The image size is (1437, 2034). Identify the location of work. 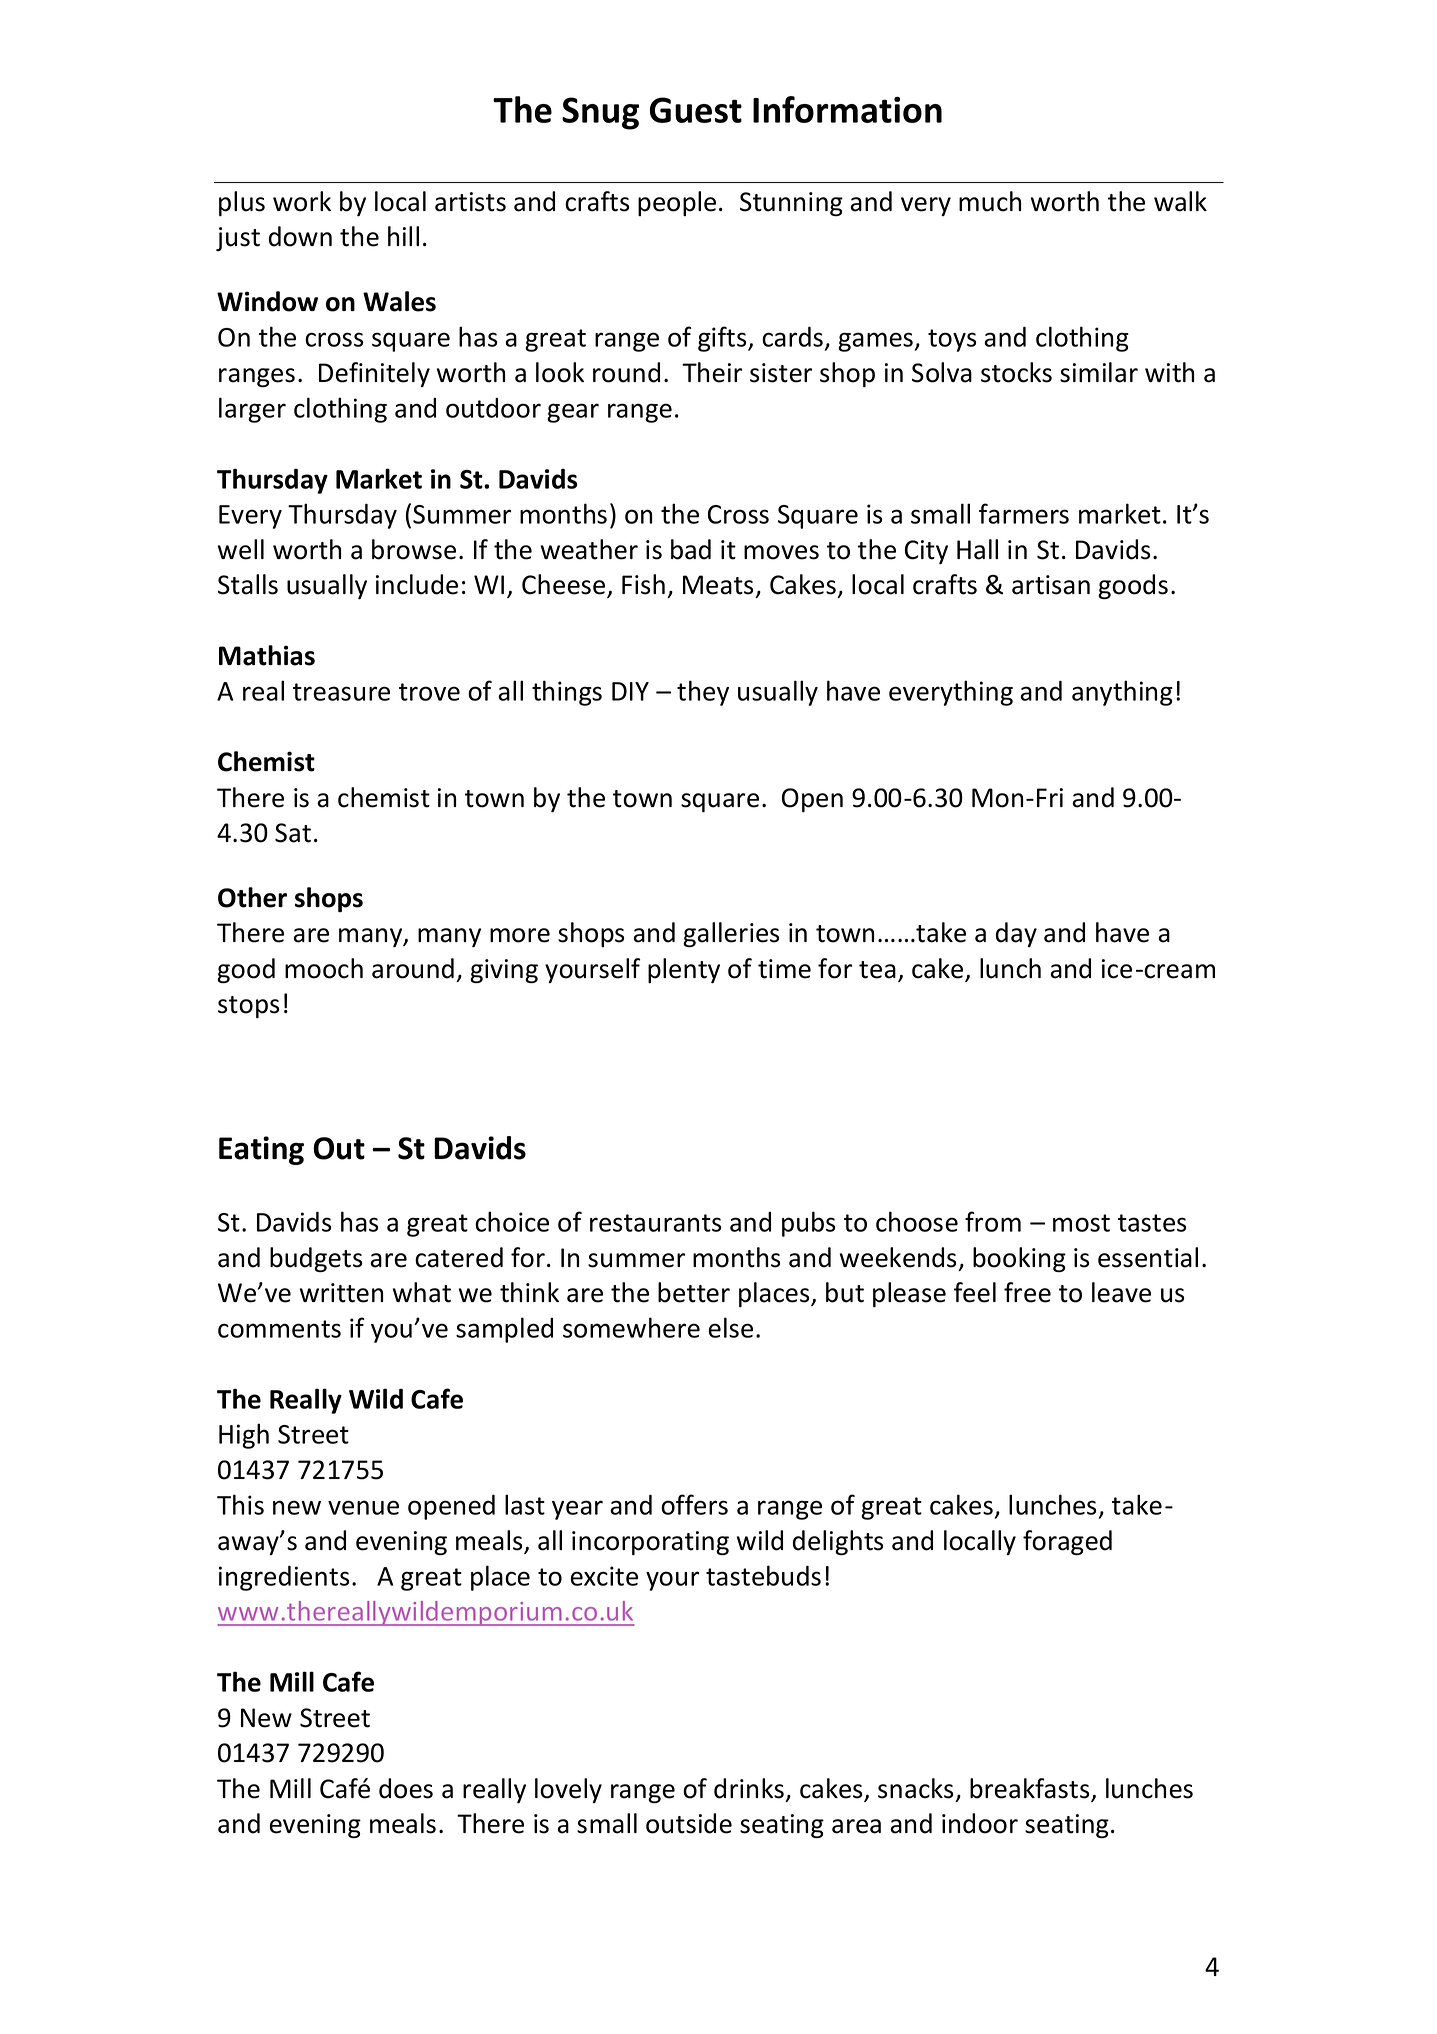
(302, 201).
